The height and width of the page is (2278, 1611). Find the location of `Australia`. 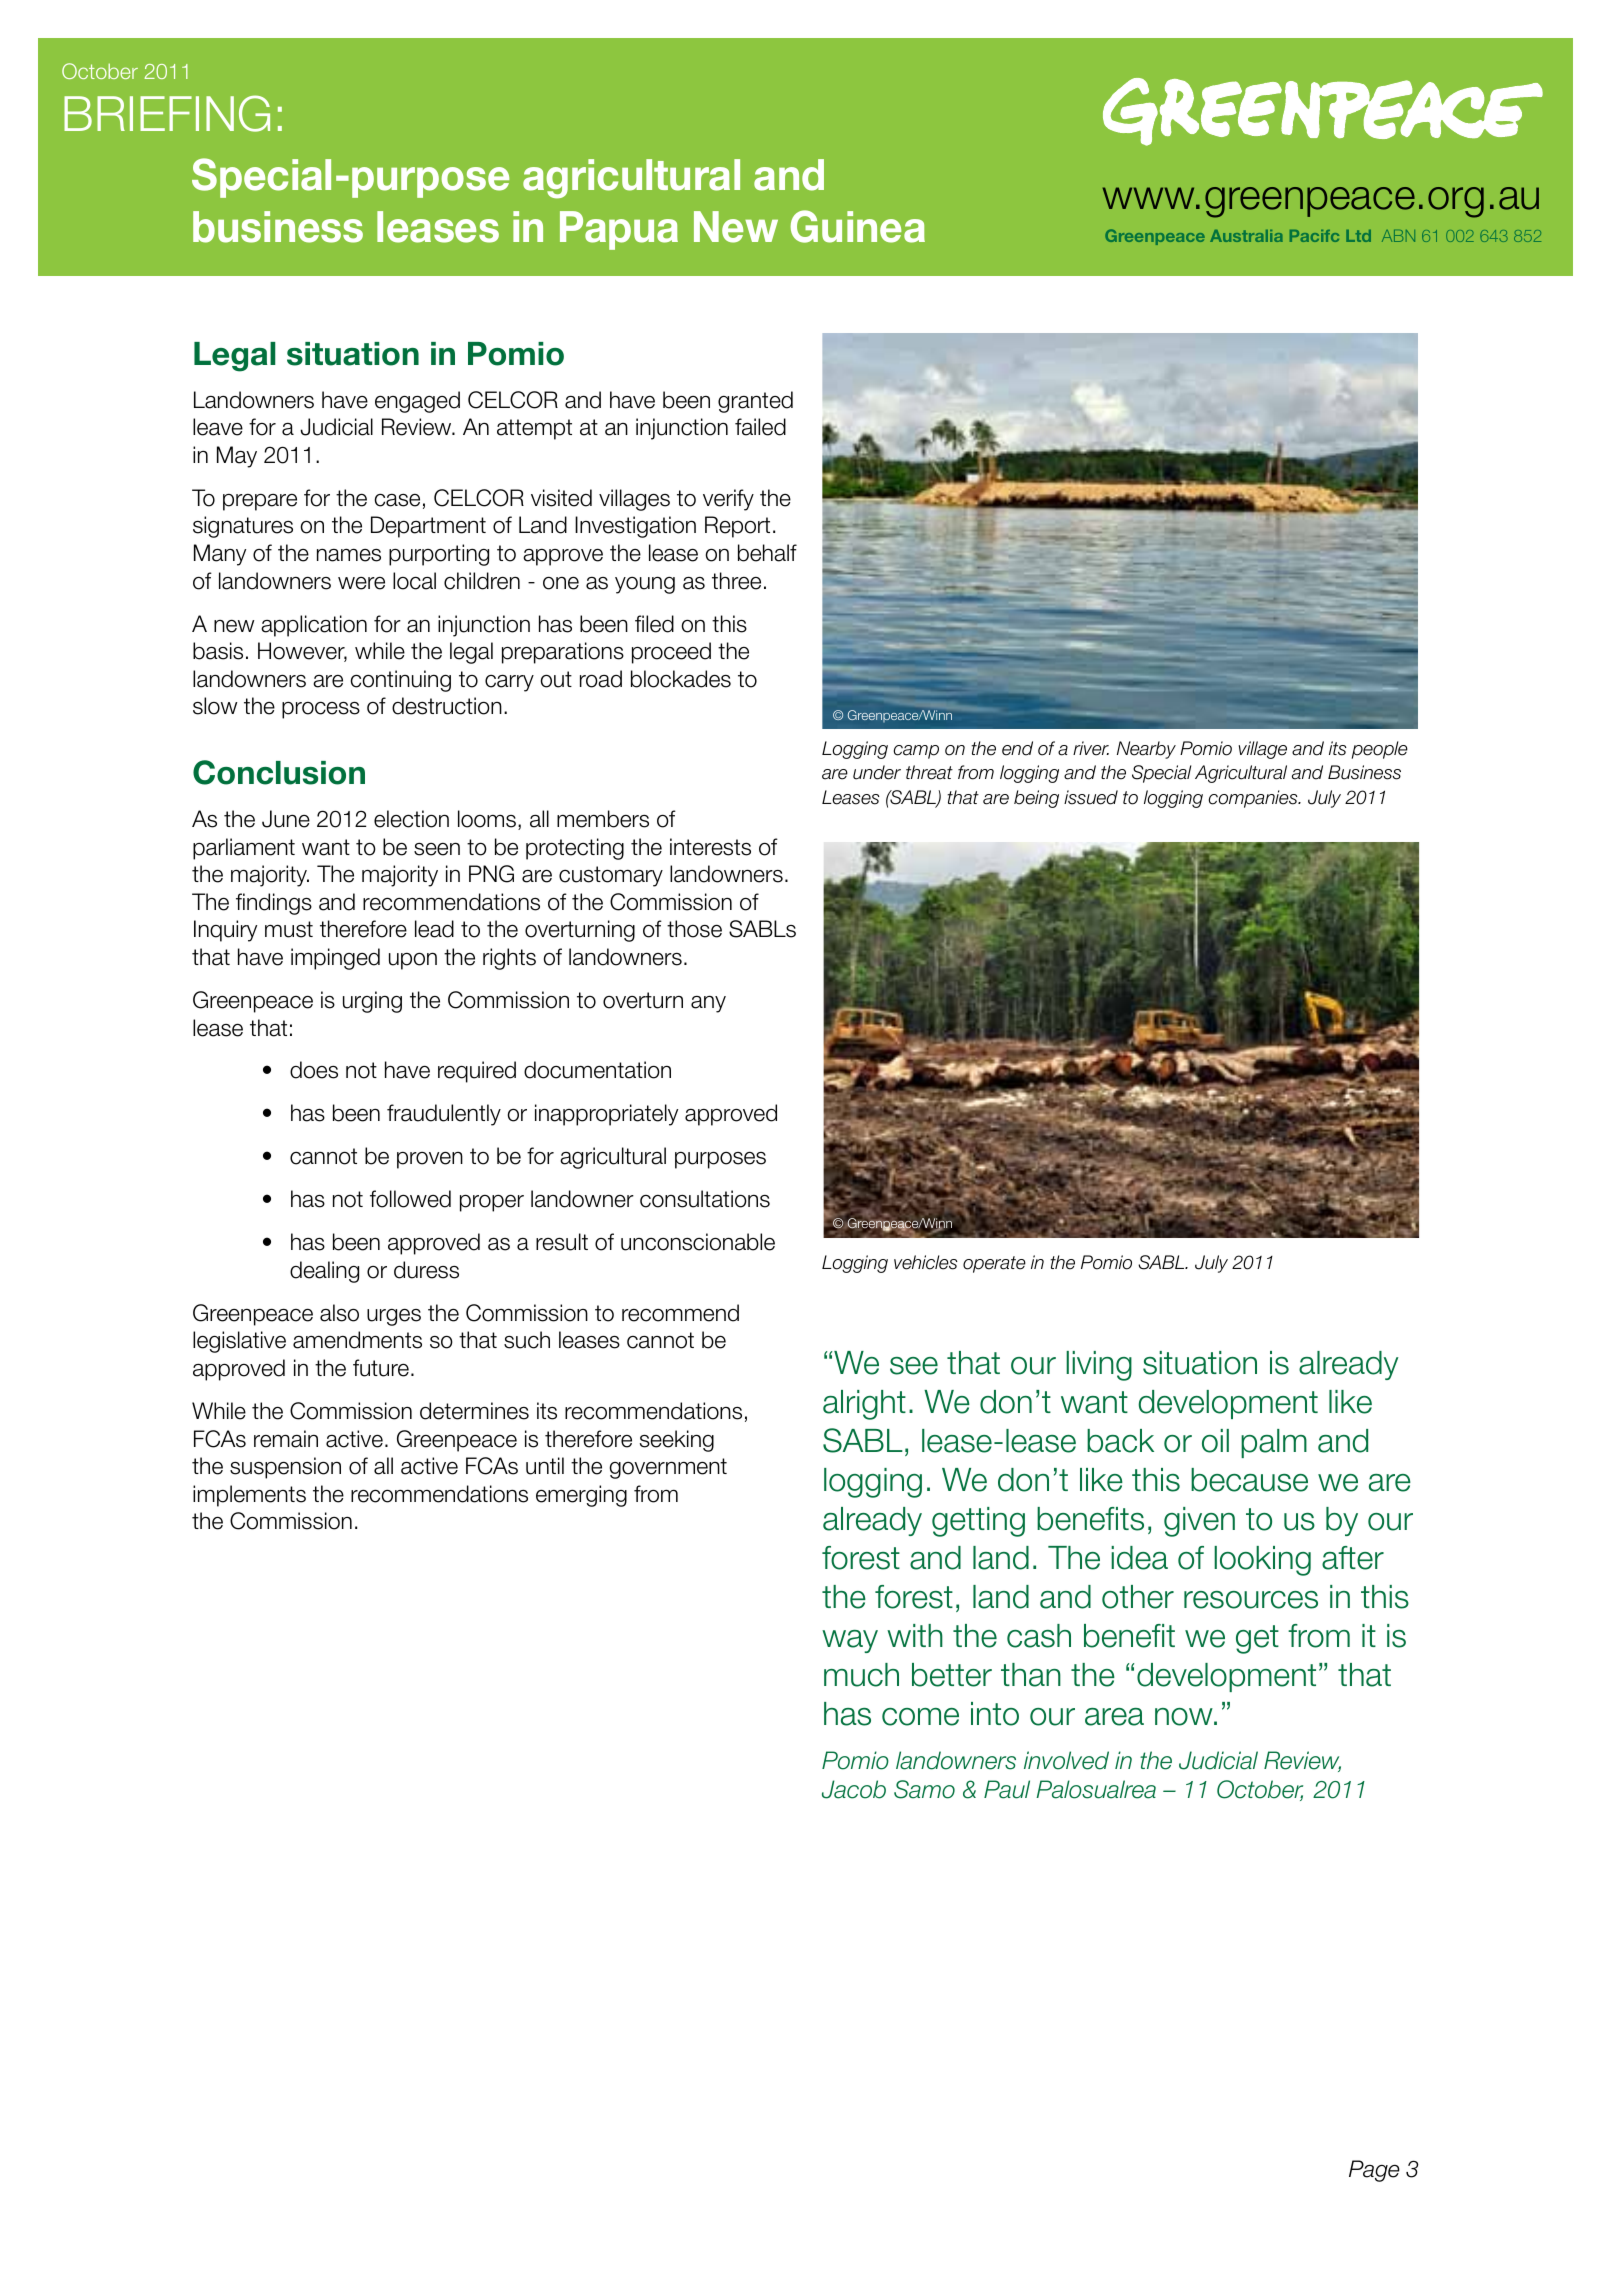

Australia is located at coordinates (1246, 236).
